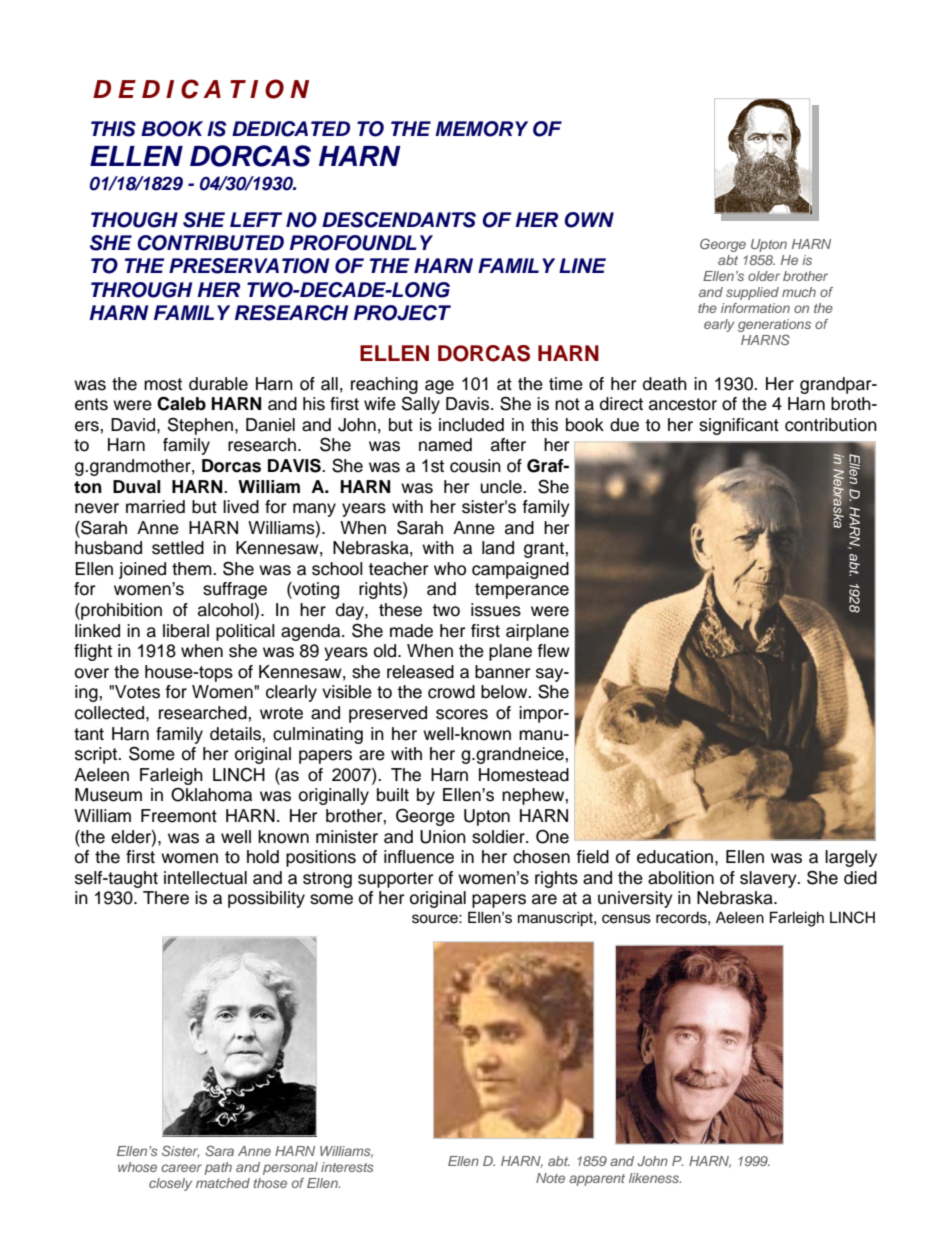 Image resolution: width=952 pixels, height=1233 pixels. Describe the element at coordinates (554, 651) in the page. I see `flew` at that location.
